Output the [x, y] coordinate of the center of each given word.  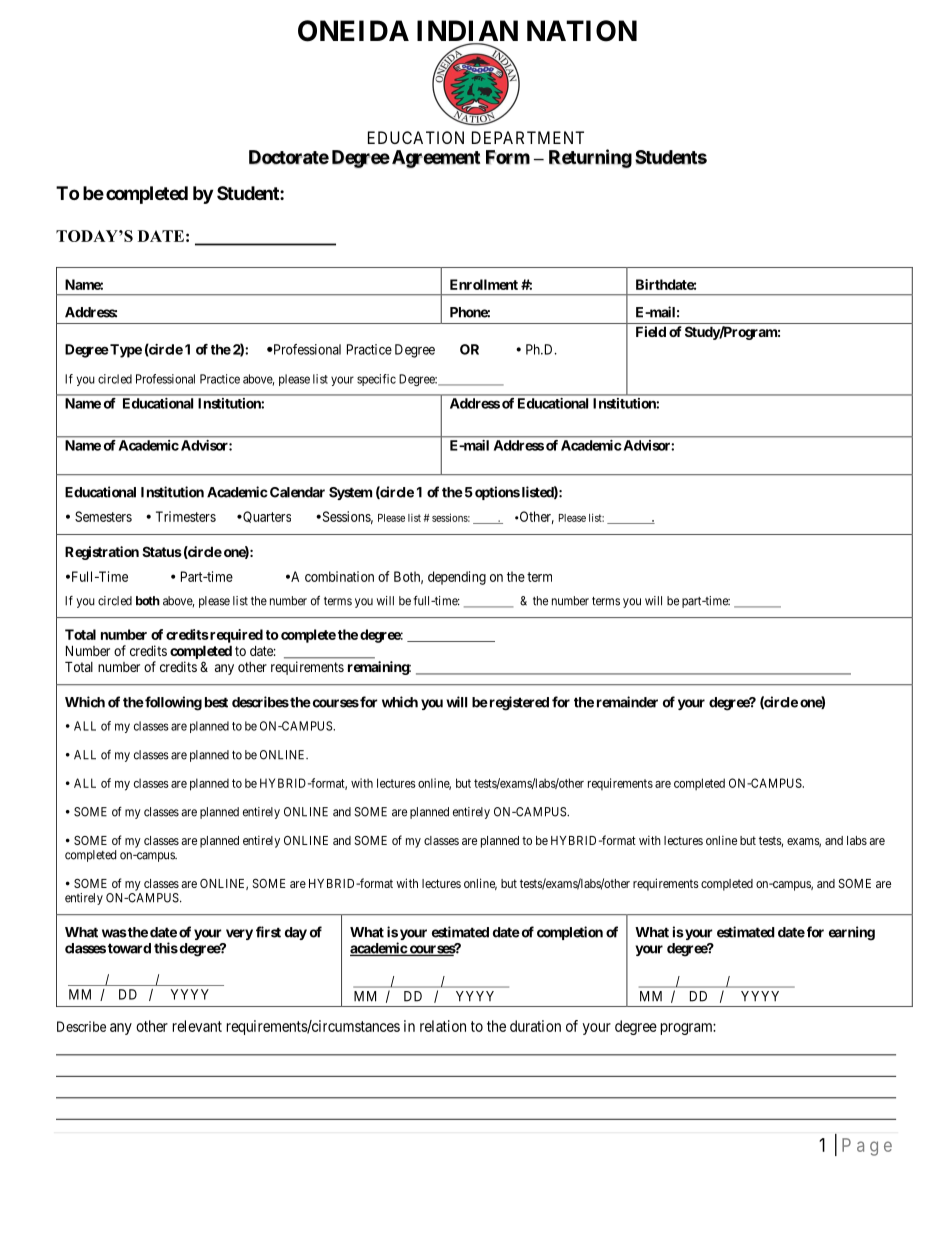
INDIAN [467, 32]
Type [125, 351]
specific [376, 380]
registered [518, 703]
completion [570, 933]
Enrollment [484, 284]
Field [651, 331]
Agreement [434, 159]
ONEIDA [353, 31]
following [172, 703]
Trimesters [186, 516]
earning [852, 933]
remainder [627, 702]
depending [457, 578]
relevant [197, 1026]
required [235, 636]
